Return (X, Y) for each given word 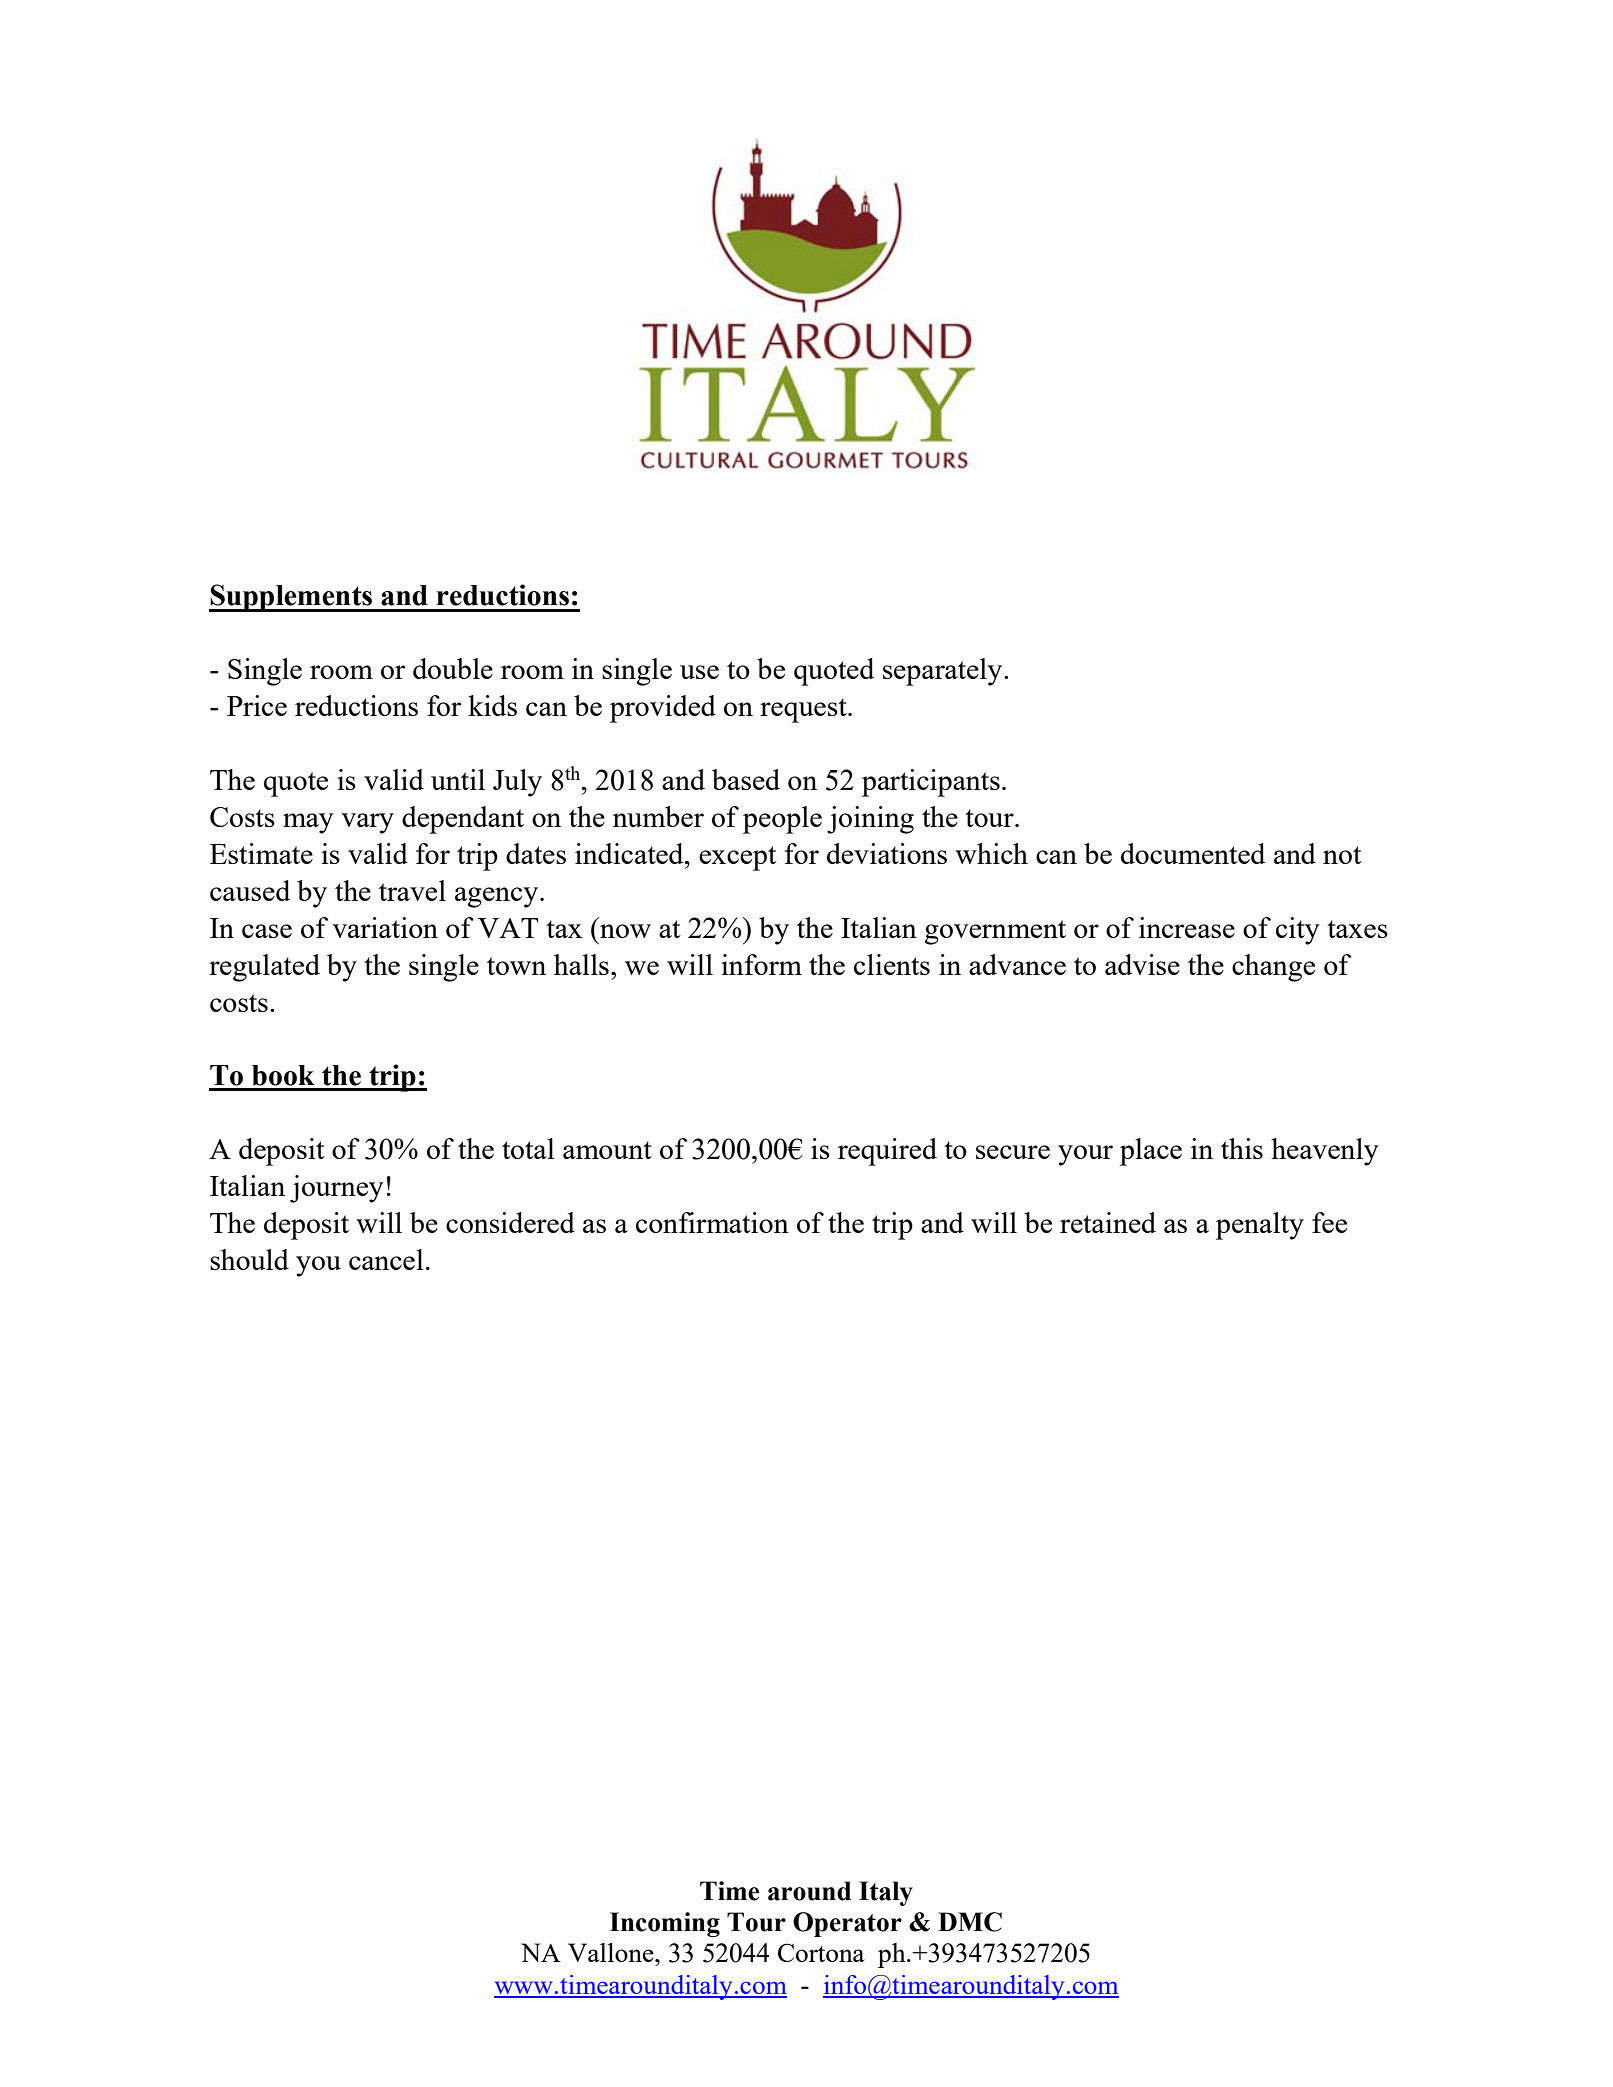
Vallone (612, 1952)
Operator (847, 1924)
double (453, 668)
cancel (386, 1259)
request (804, 710)
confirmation (712, 1222)
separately (944, 672)
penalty (1260, 1226)
